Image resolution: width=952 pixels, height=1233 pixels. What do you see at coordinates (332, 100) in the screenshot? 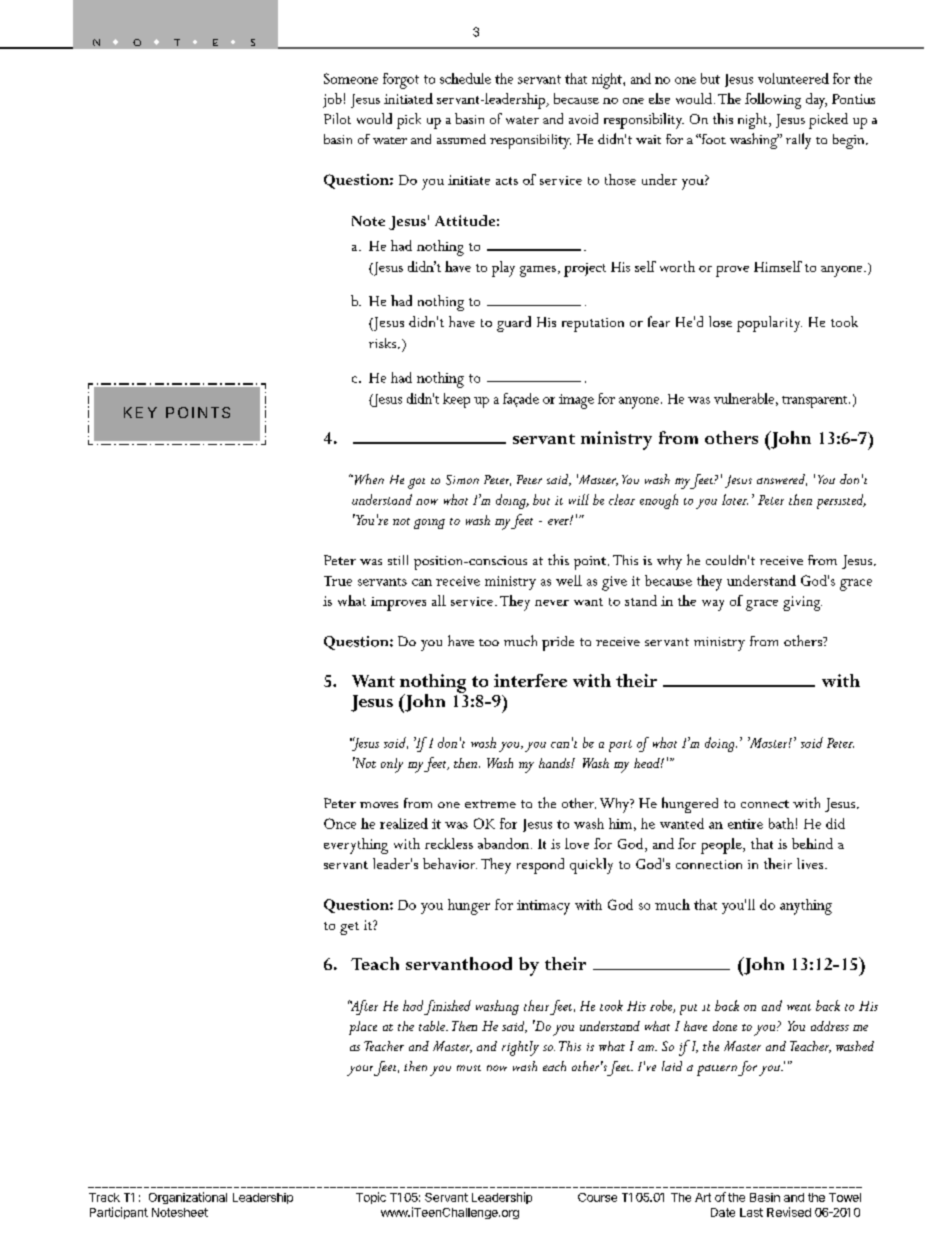
I see `job` at bounding box center [332, 100].
